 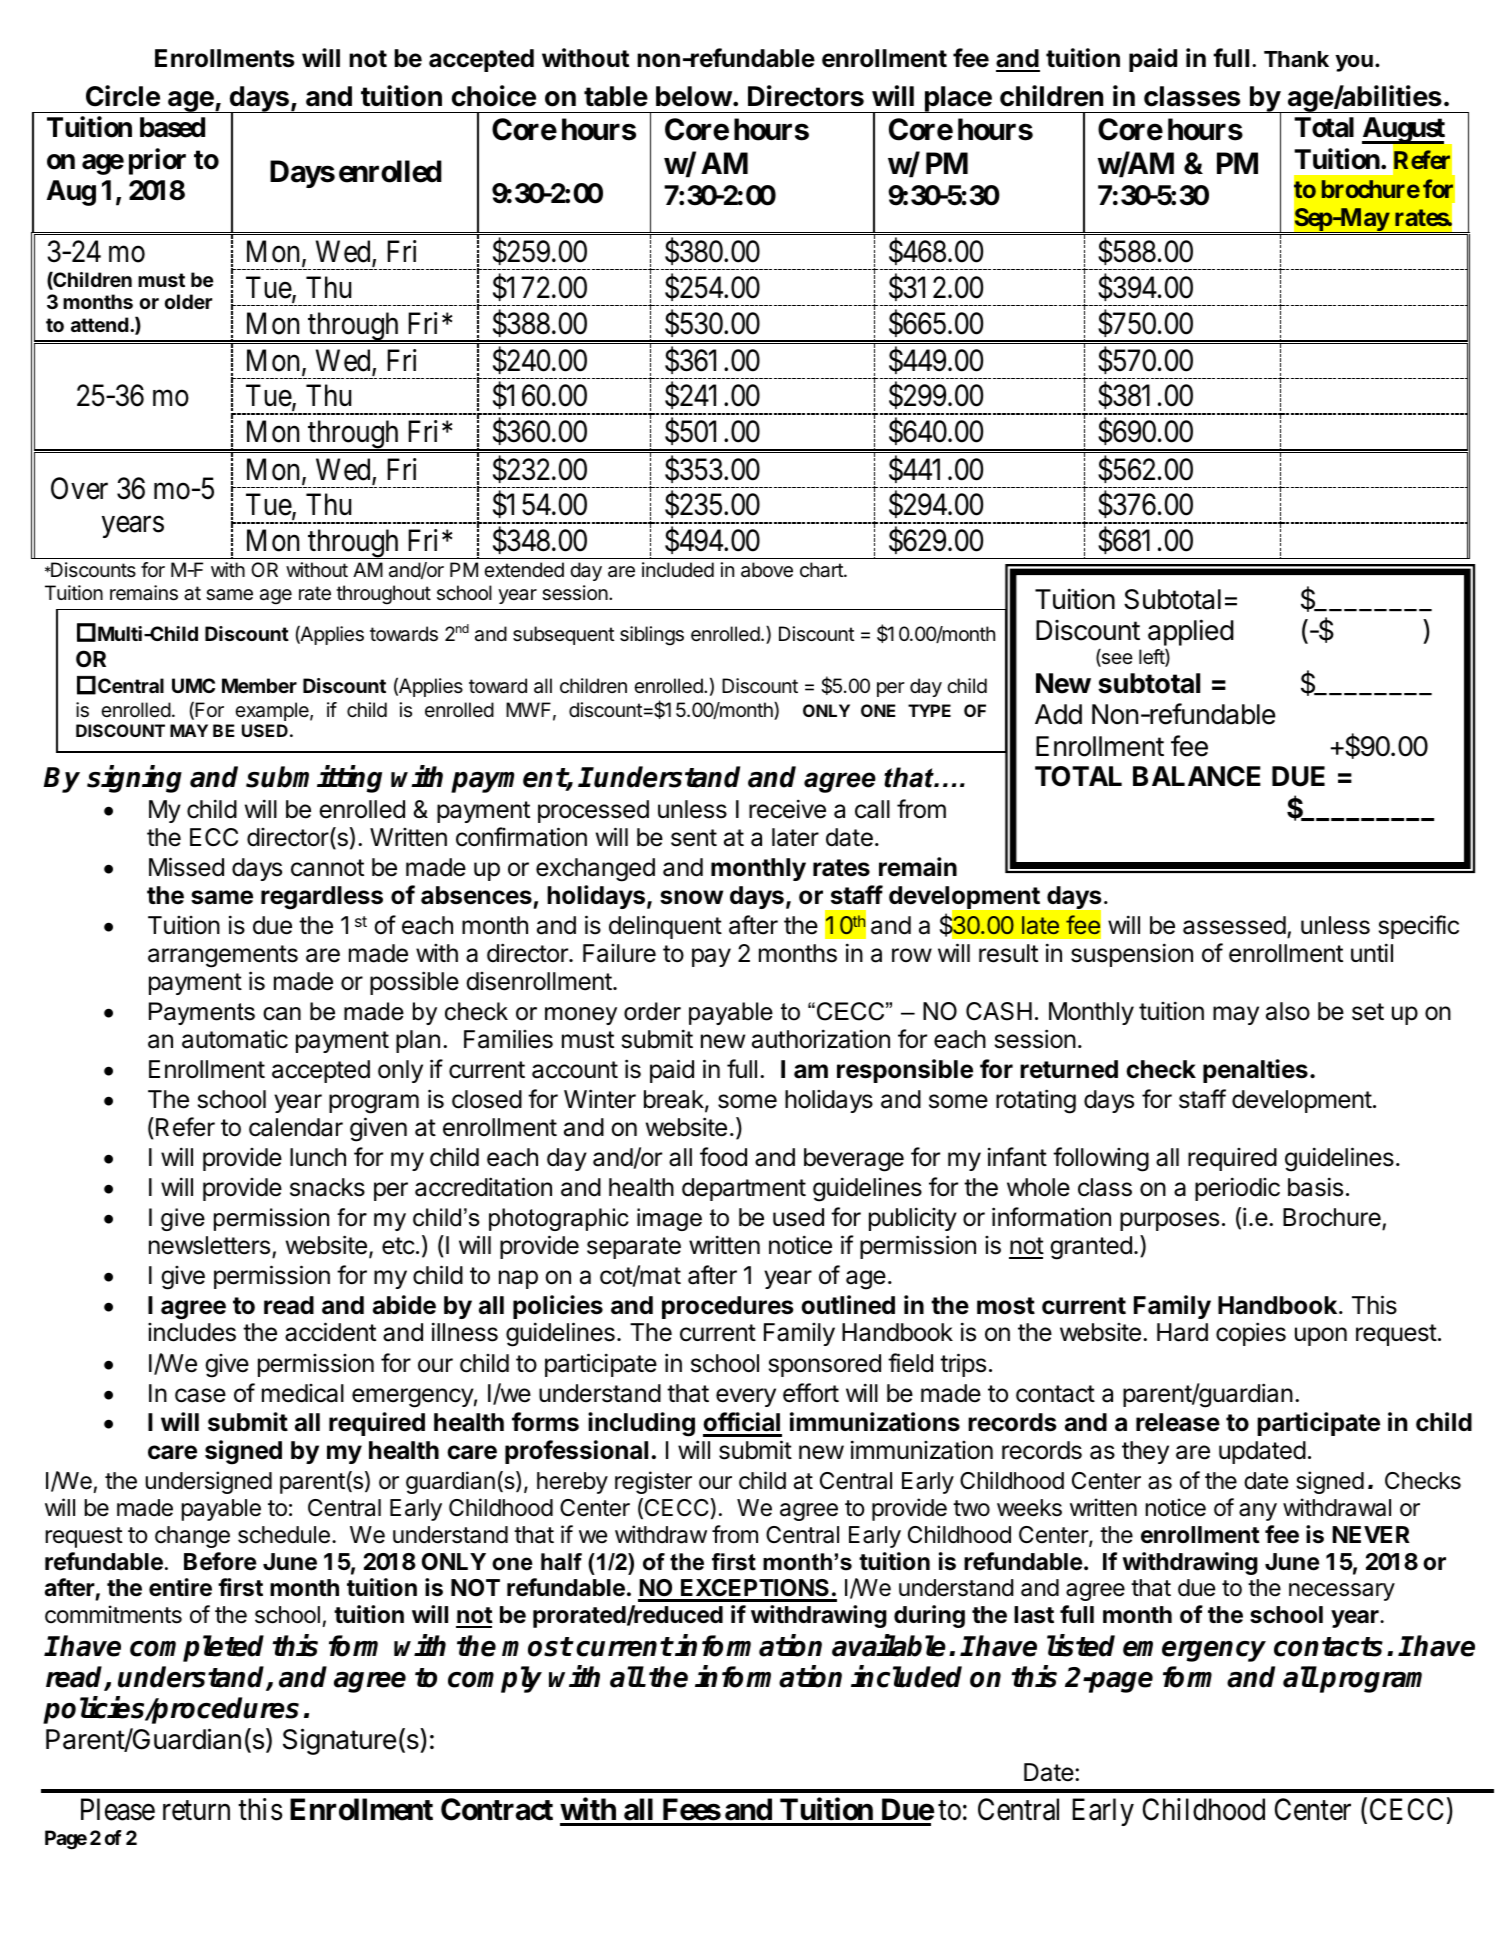 I want to click on Thank, so click(x=1296, y=59).
